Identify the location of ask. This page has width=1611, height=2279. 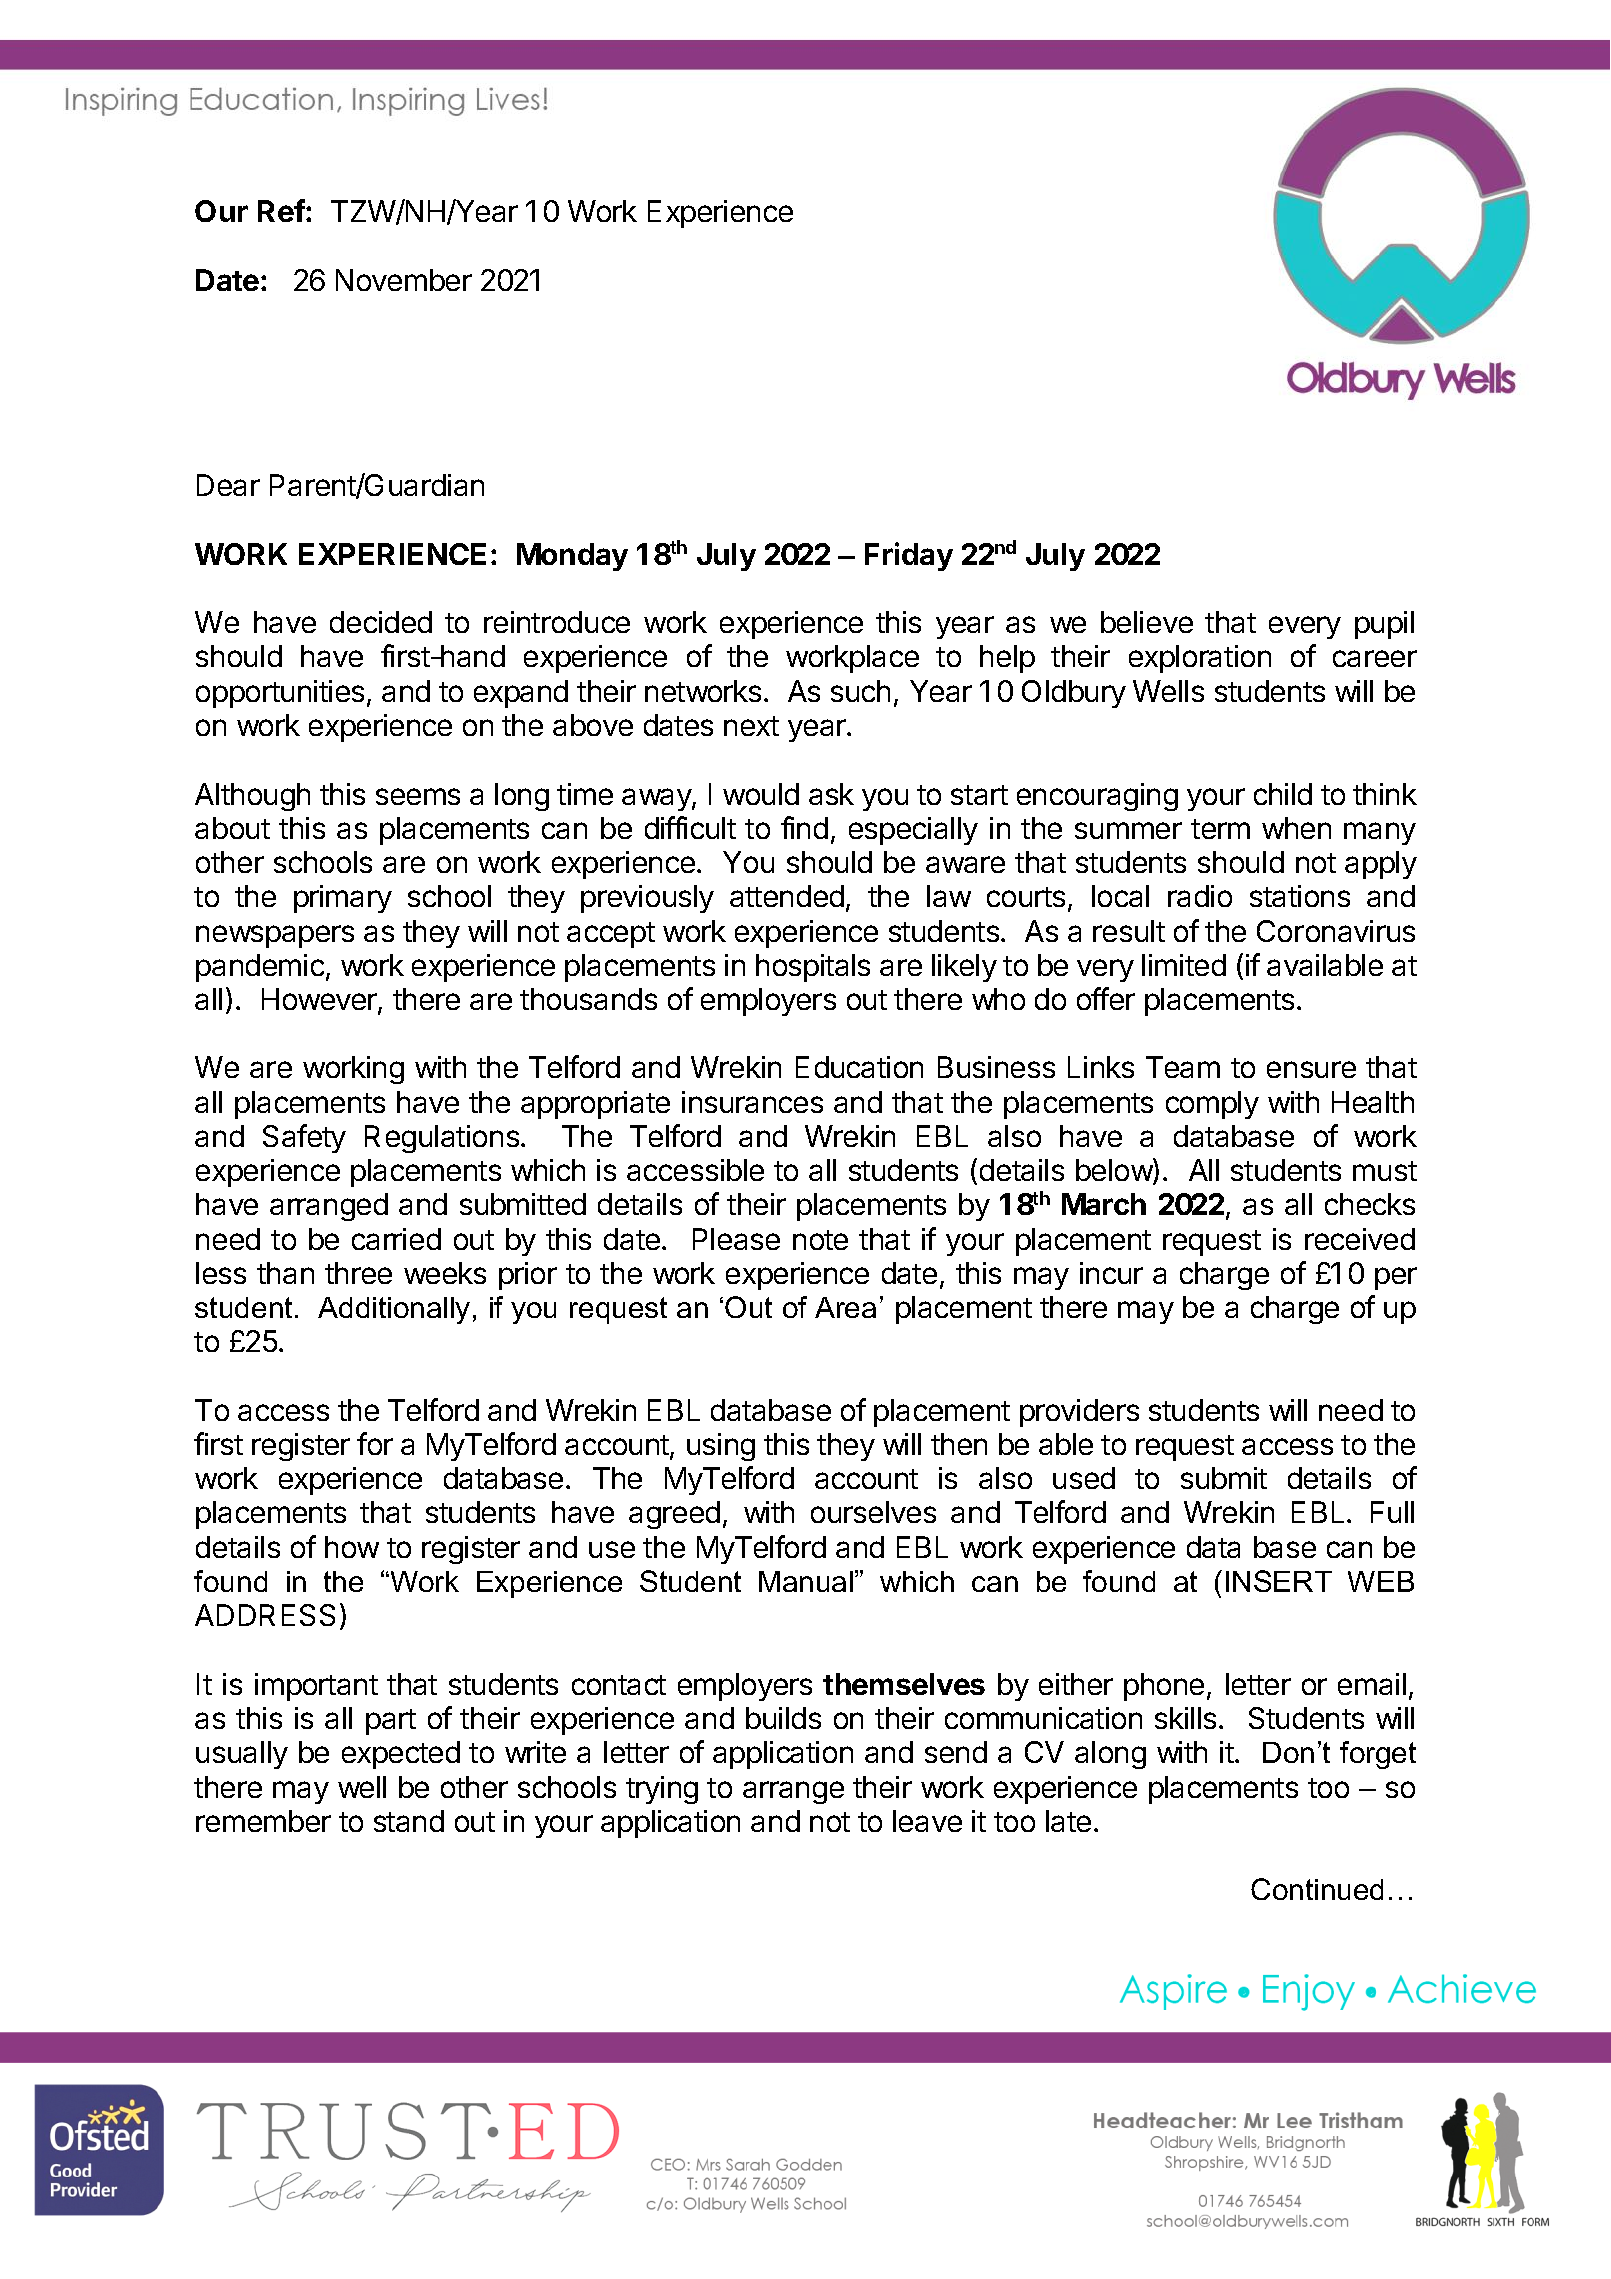
(831, 794).
